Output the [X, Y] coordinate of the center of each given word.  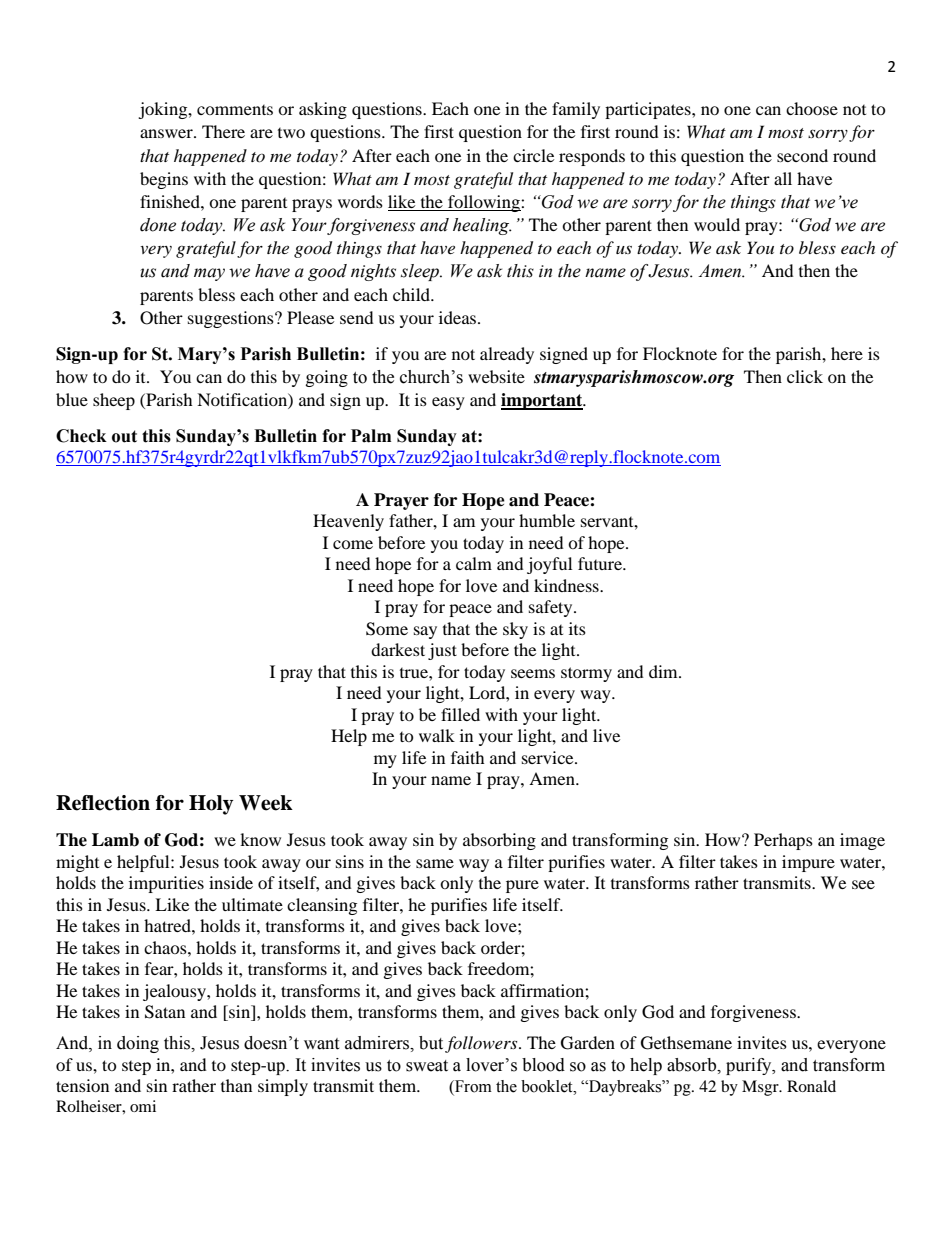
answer [167, 133]
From [472, 1087]
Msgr [761, 1088]
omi [143, 1106]
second [802, 155]
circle [533, 155]
